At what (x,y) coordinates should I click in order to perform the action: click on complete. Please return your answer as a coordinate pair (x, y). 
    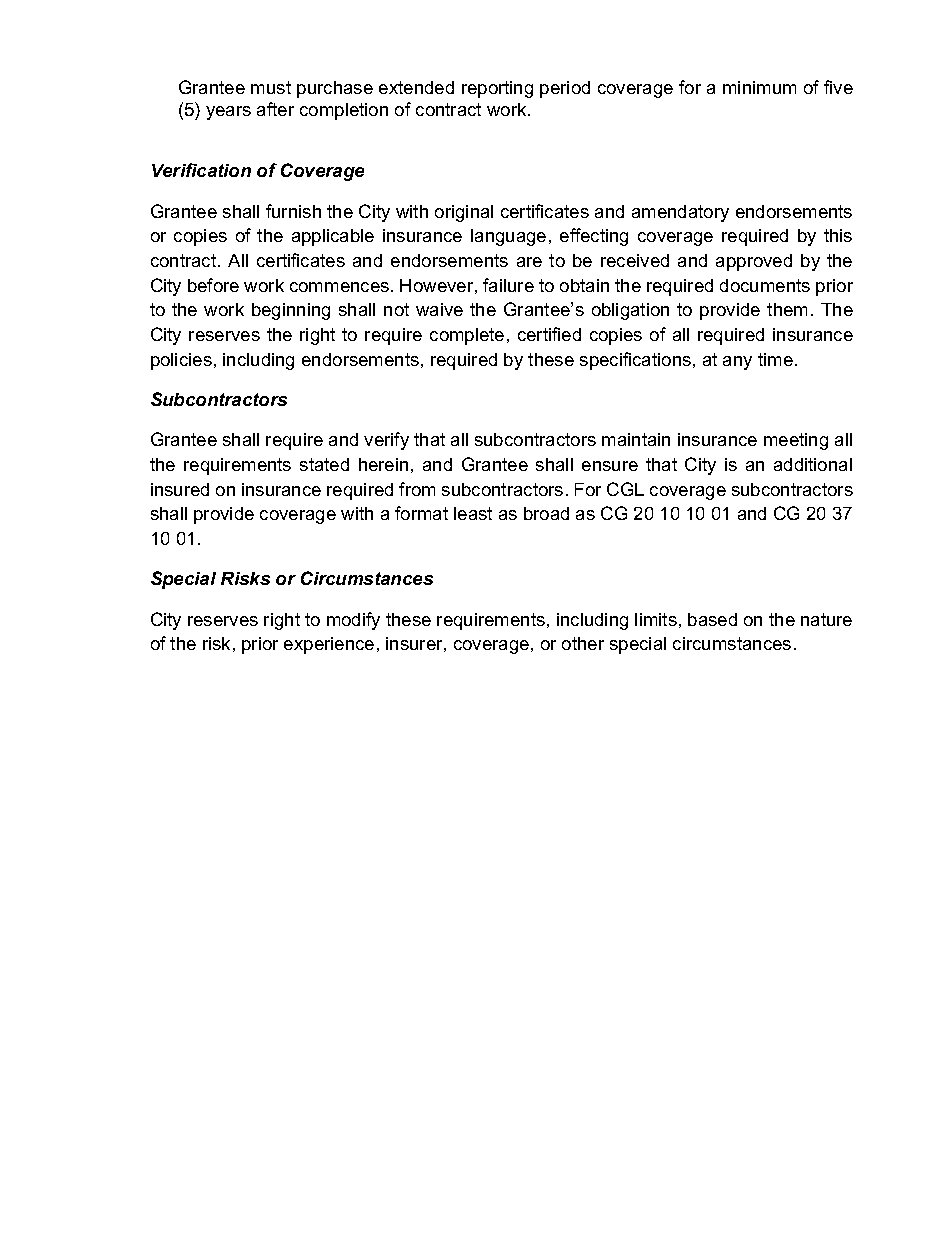
    Looking at the image, I should click on (467, 336).
